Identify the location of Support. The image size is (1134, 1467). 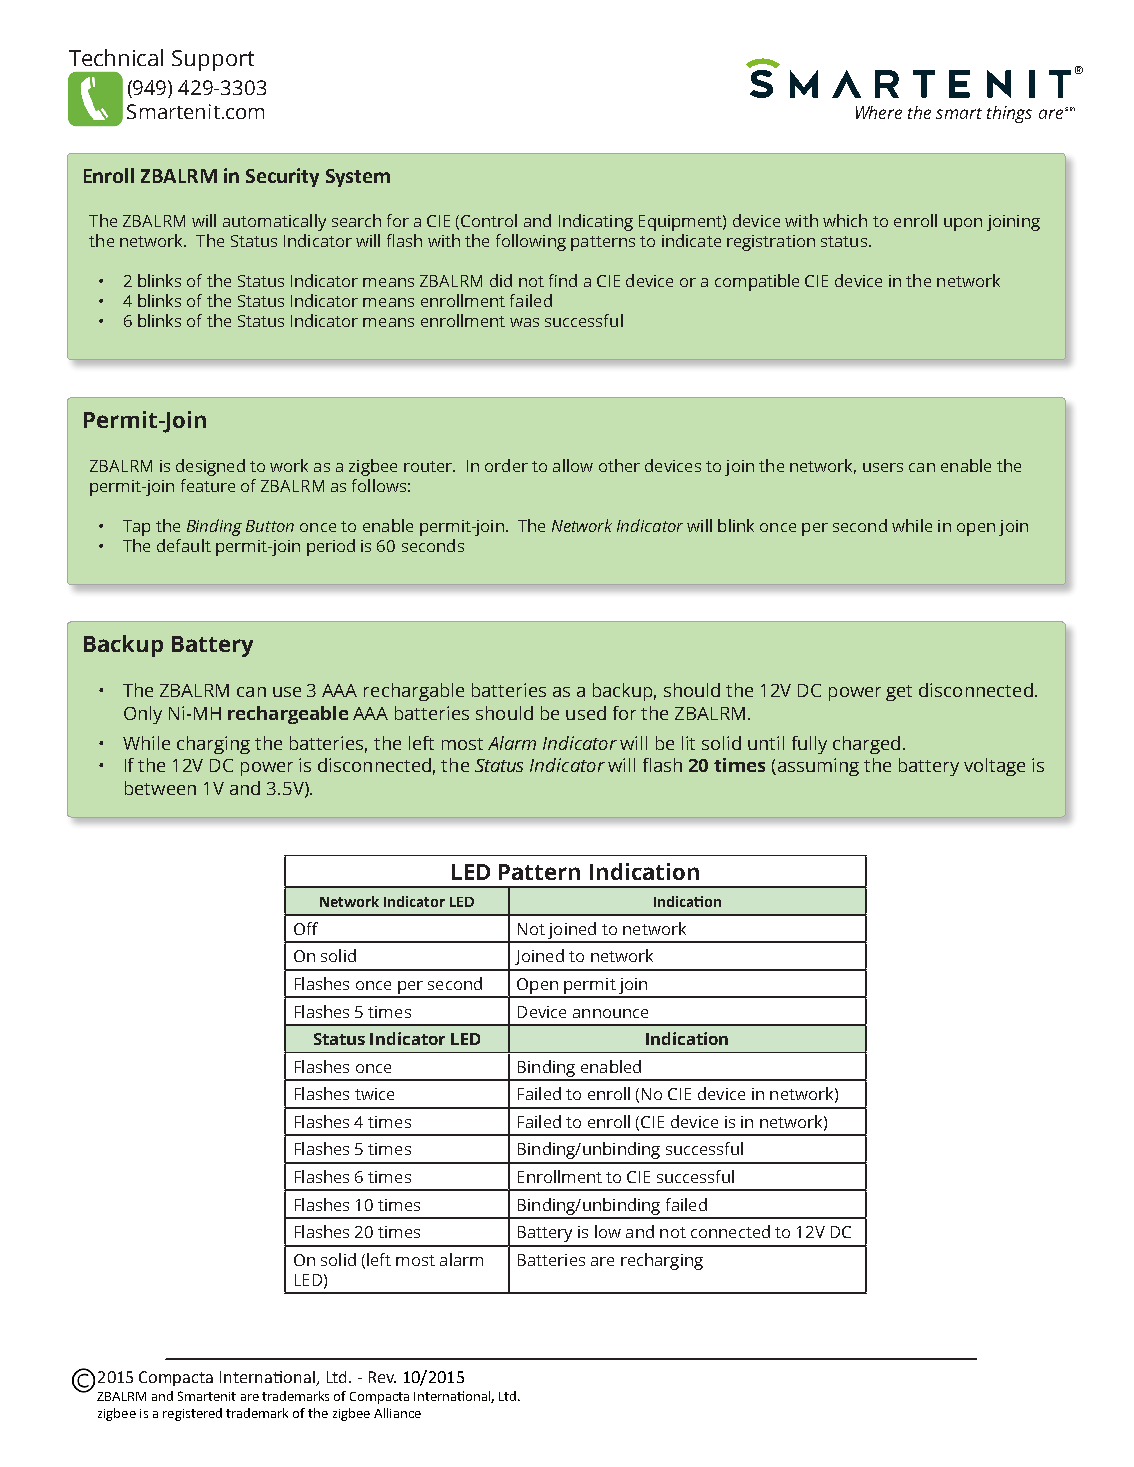
(213, 60).
